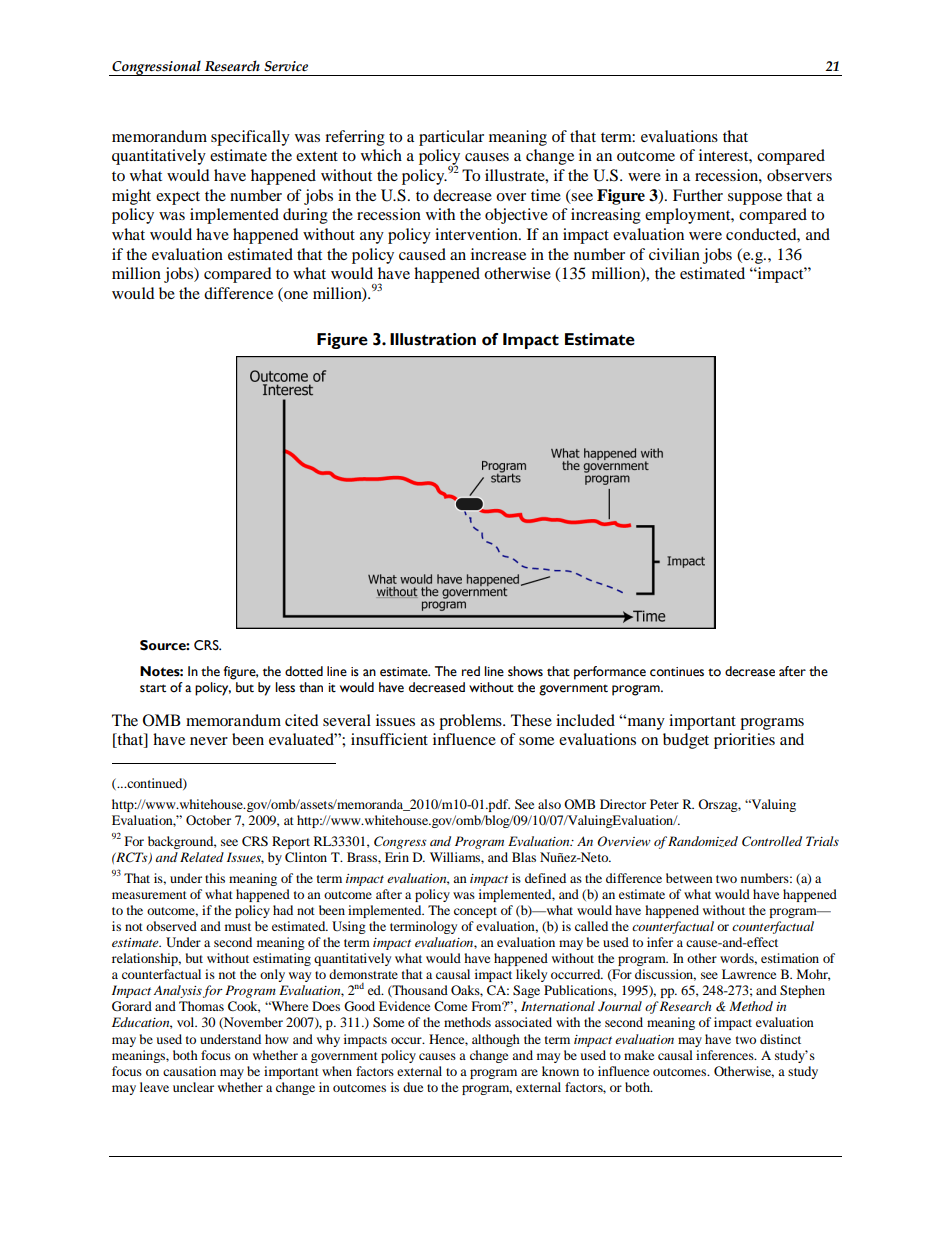 The height and width of the screenshot is (1233, 952). Describe the element at coordinates (677, 672) in the screenshot. I see `continues` at that location.
